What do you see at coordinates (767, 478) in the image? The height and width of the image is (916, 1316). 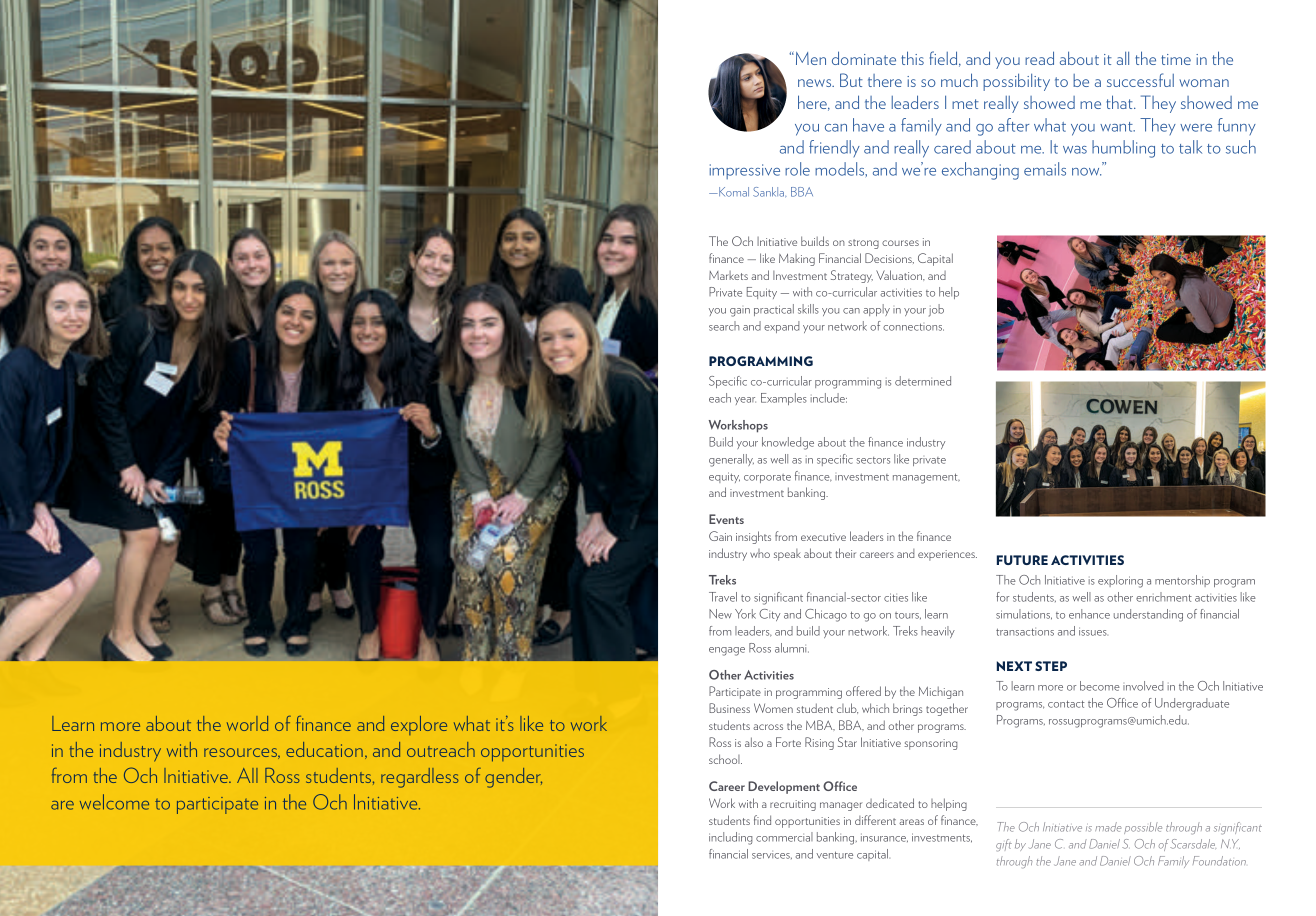 I see `corporate` at bounding box center [767, 478].
